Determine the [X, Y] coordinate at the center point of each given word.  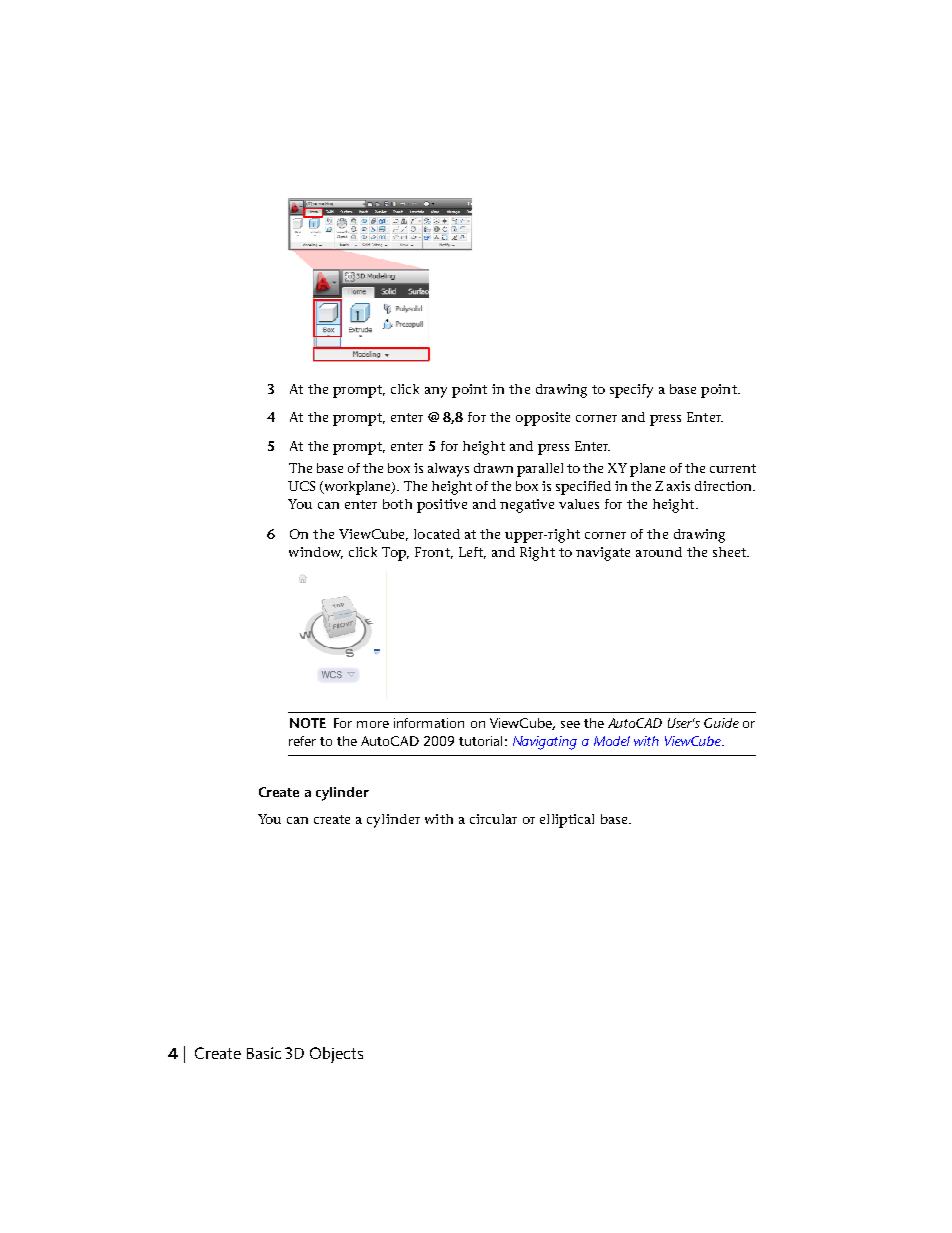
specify [631, 391]
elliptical [567, 821]
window [316, 553]
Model [612, 741]
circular [493, 819]
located [437, 534]
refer [302, 741]
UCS [301, 486]
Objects [336, 1055]
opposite [543, 419]
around [659, 552]
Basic [264, 1053]
